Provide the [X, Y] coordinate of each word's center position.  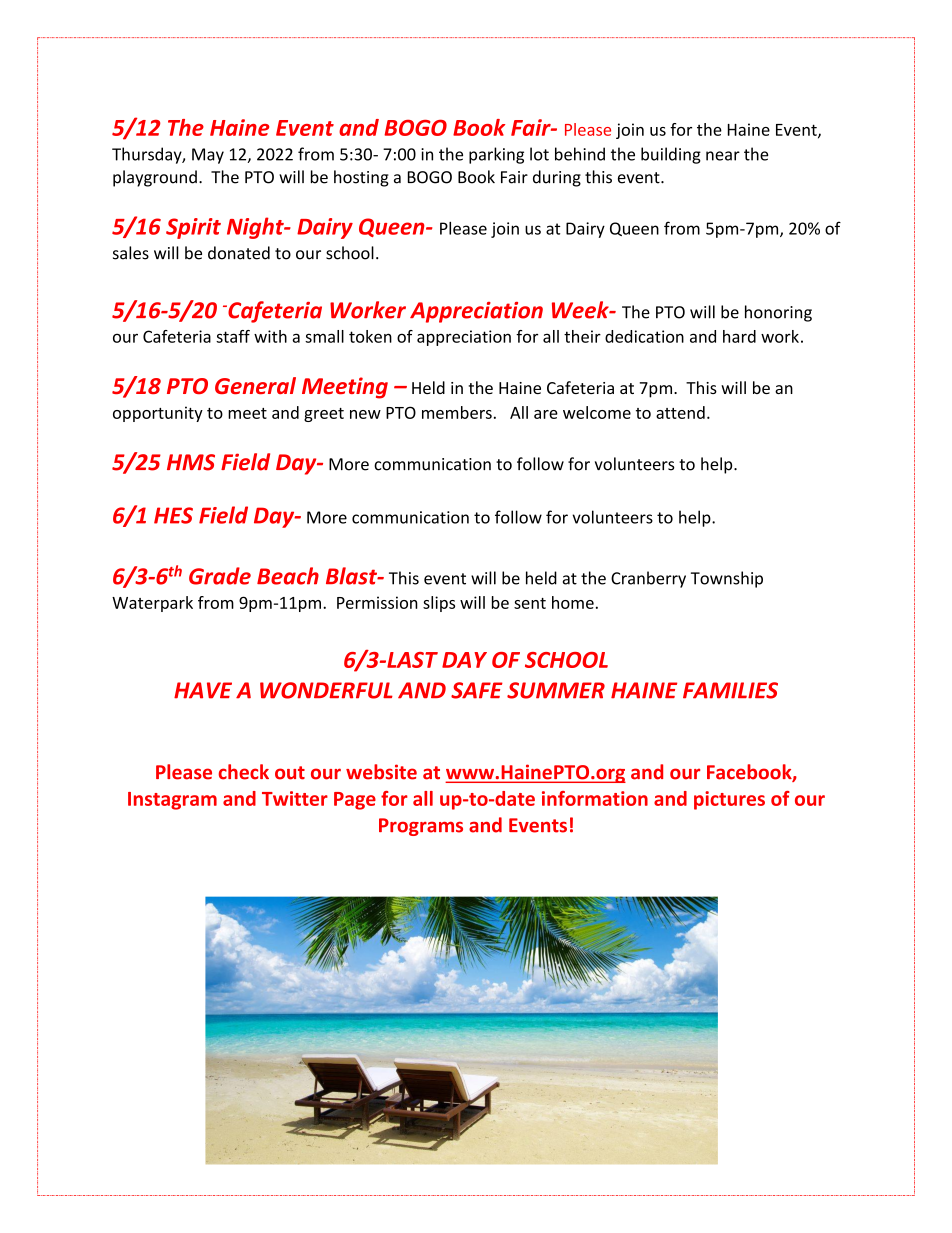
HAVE [203, 690]
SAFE [477, 690]
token [370, 336]
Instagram [172, 801]
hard [739, 336]
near [723, 156]
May [208, 156]
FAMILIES [730, 690]
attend [680, 412]
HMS [191, 462]
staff [233, 336]
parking [496, 155]
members [457, 412]
